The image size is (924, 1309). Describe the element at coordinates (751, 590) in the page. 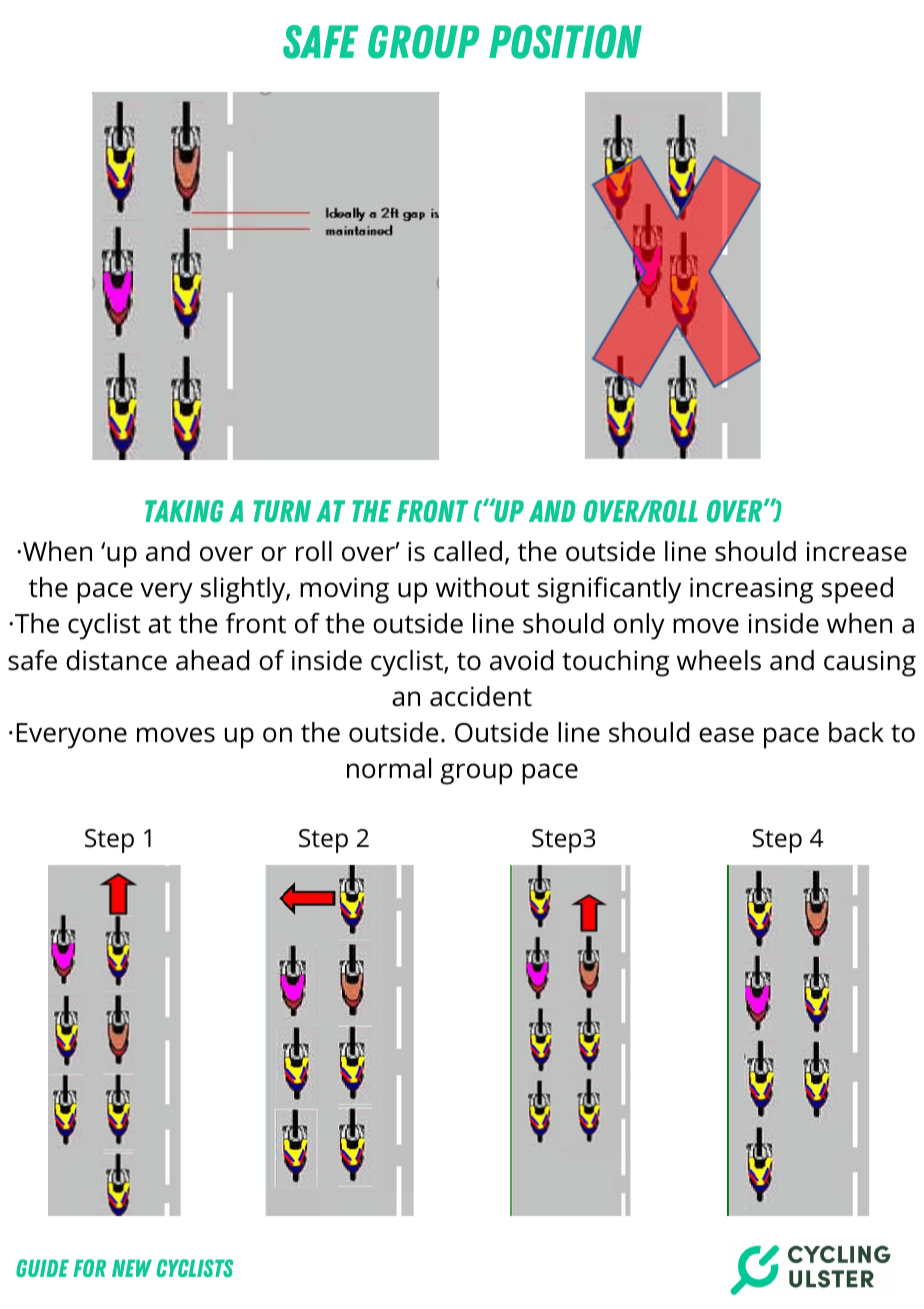

I see `increasing` at that location.
